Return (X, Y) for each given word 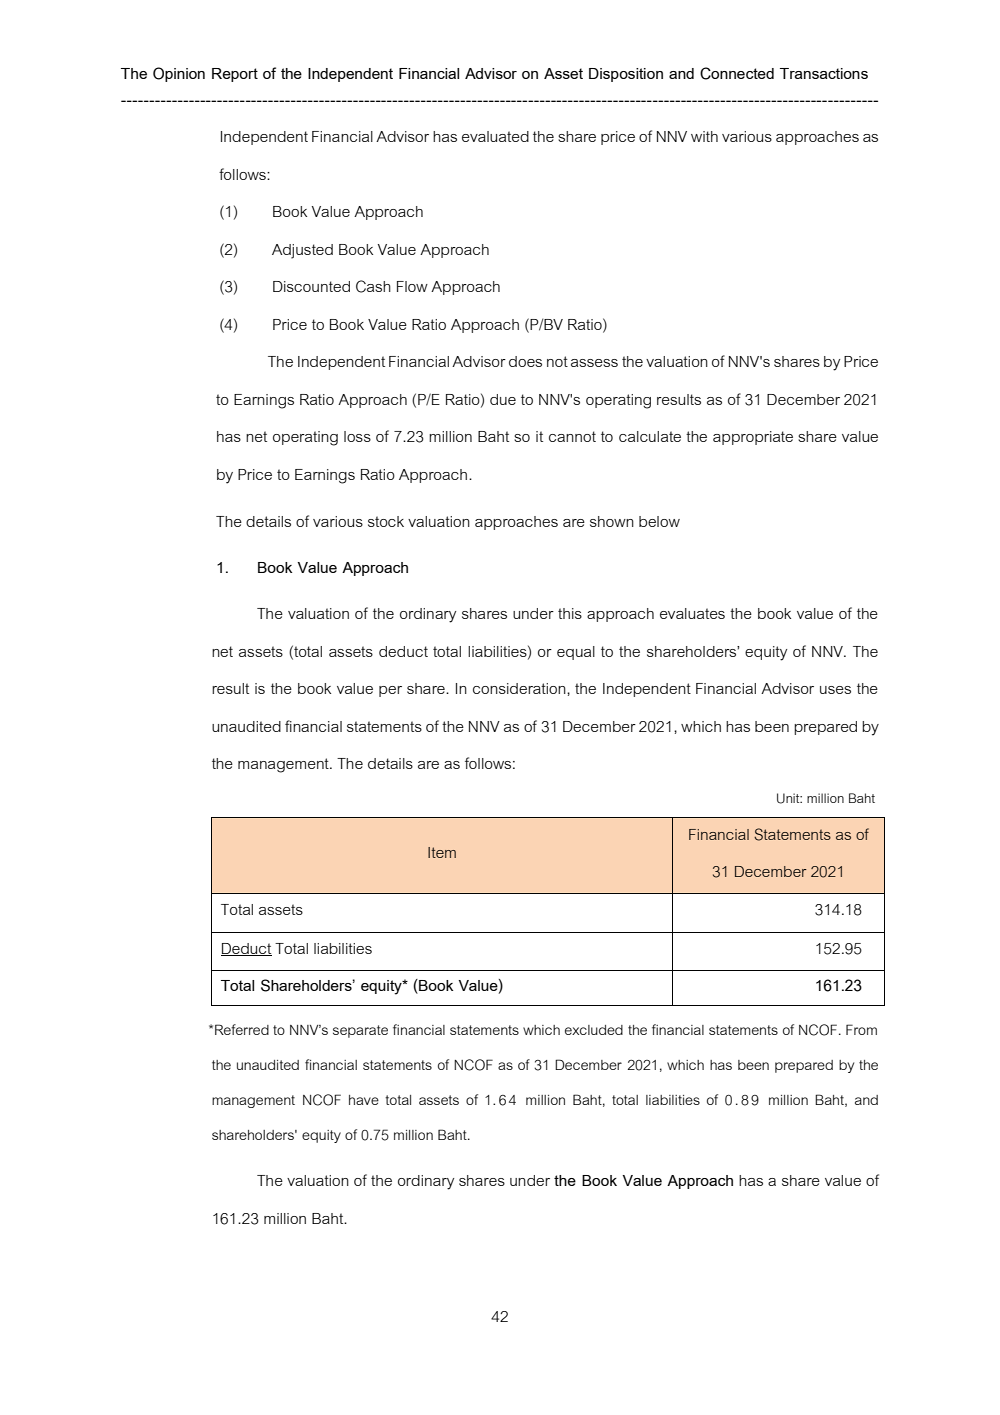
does (525, 361)
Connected (737, 73)
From (861, 1029)
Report (235, 75)
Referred (242, 1029)
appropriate (753, 438)
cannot (572, 436)
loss (357, 436)
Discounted (311, 286)
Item (442, 852)
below (659, 521)
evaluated (495, 136)
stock (386, 521)
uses (835, 690)
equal (576, 653)
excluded (594, 1030)
